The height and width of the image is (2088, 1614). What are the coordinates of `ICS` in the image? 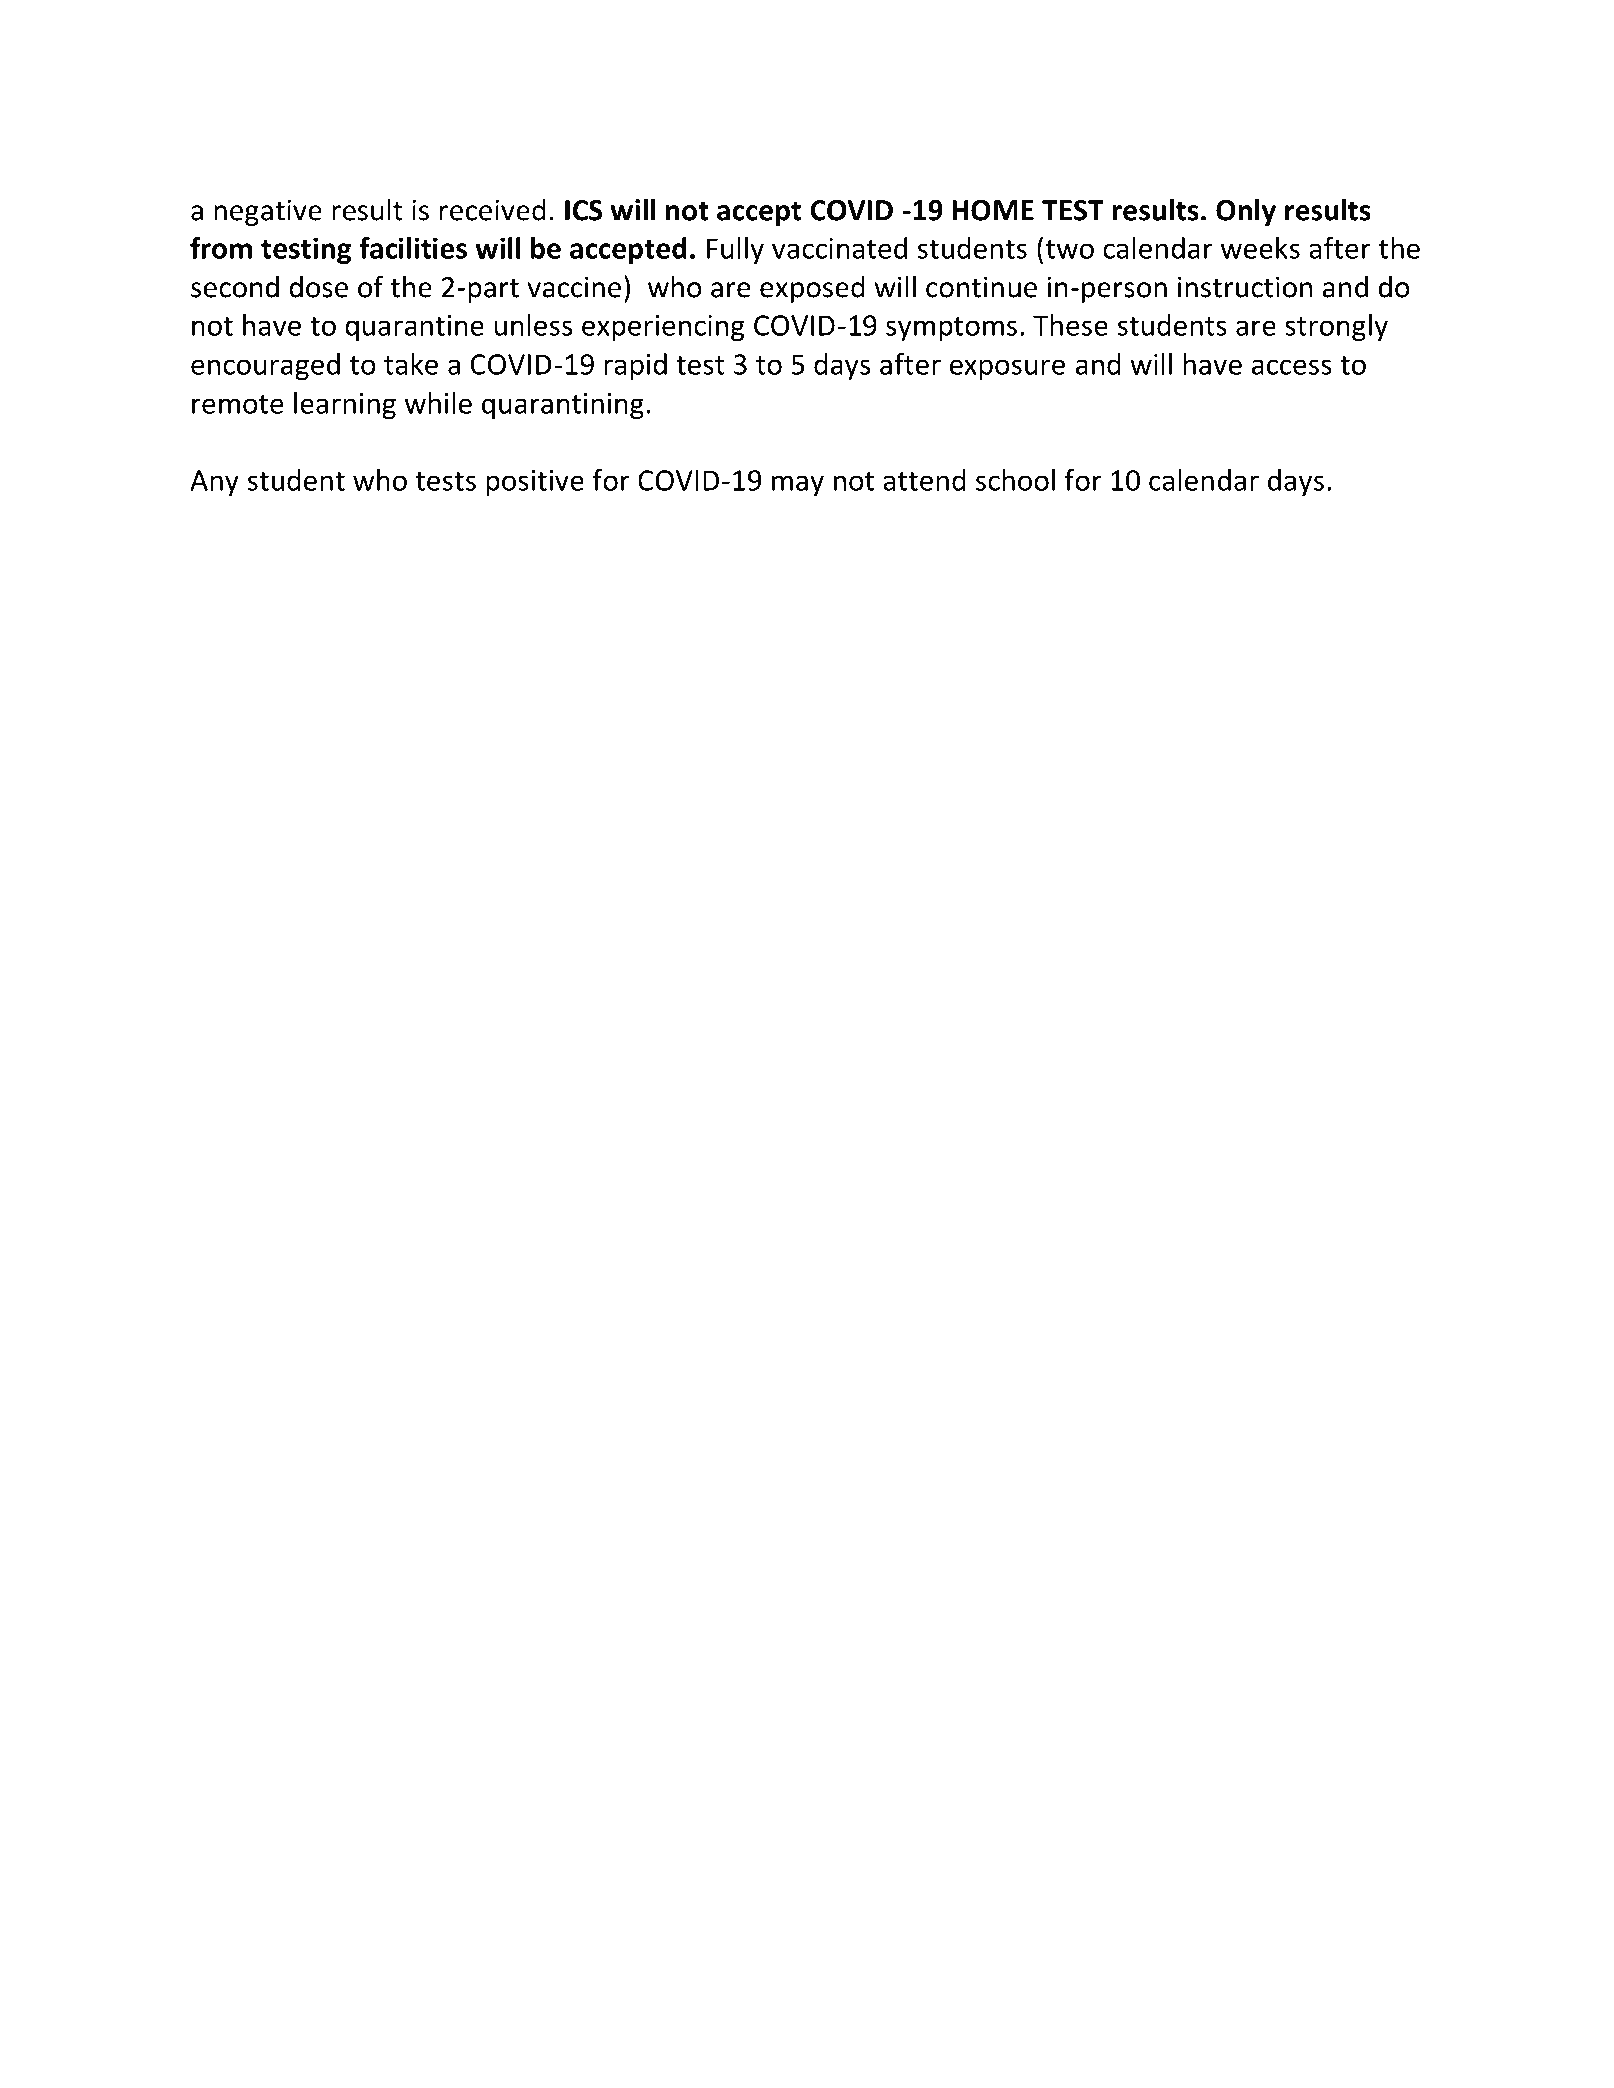 It's located at (584, 210).
